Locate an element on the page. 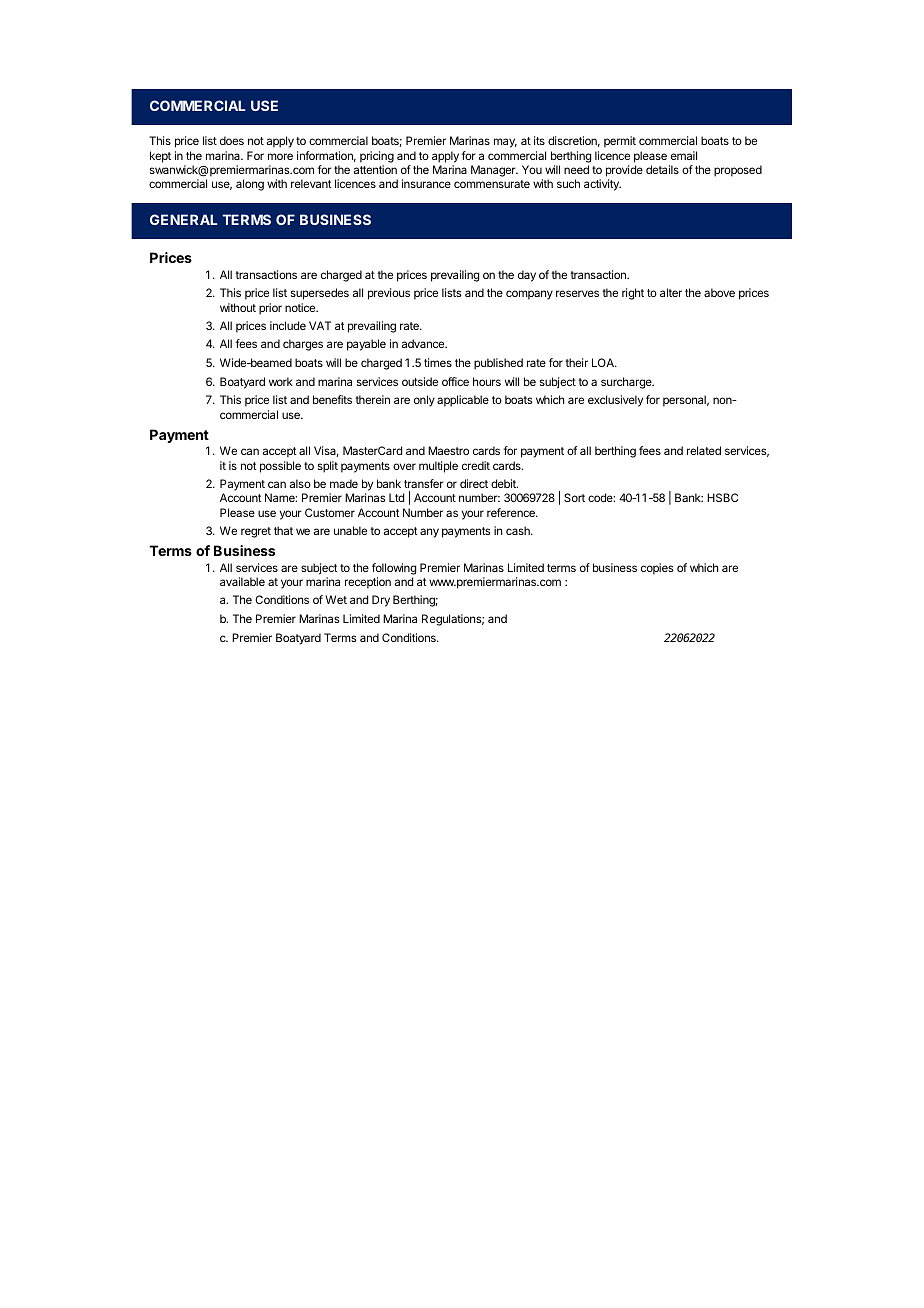 The height and width of the image is (1308, 924). alter is located at coordinates (671, 292).
